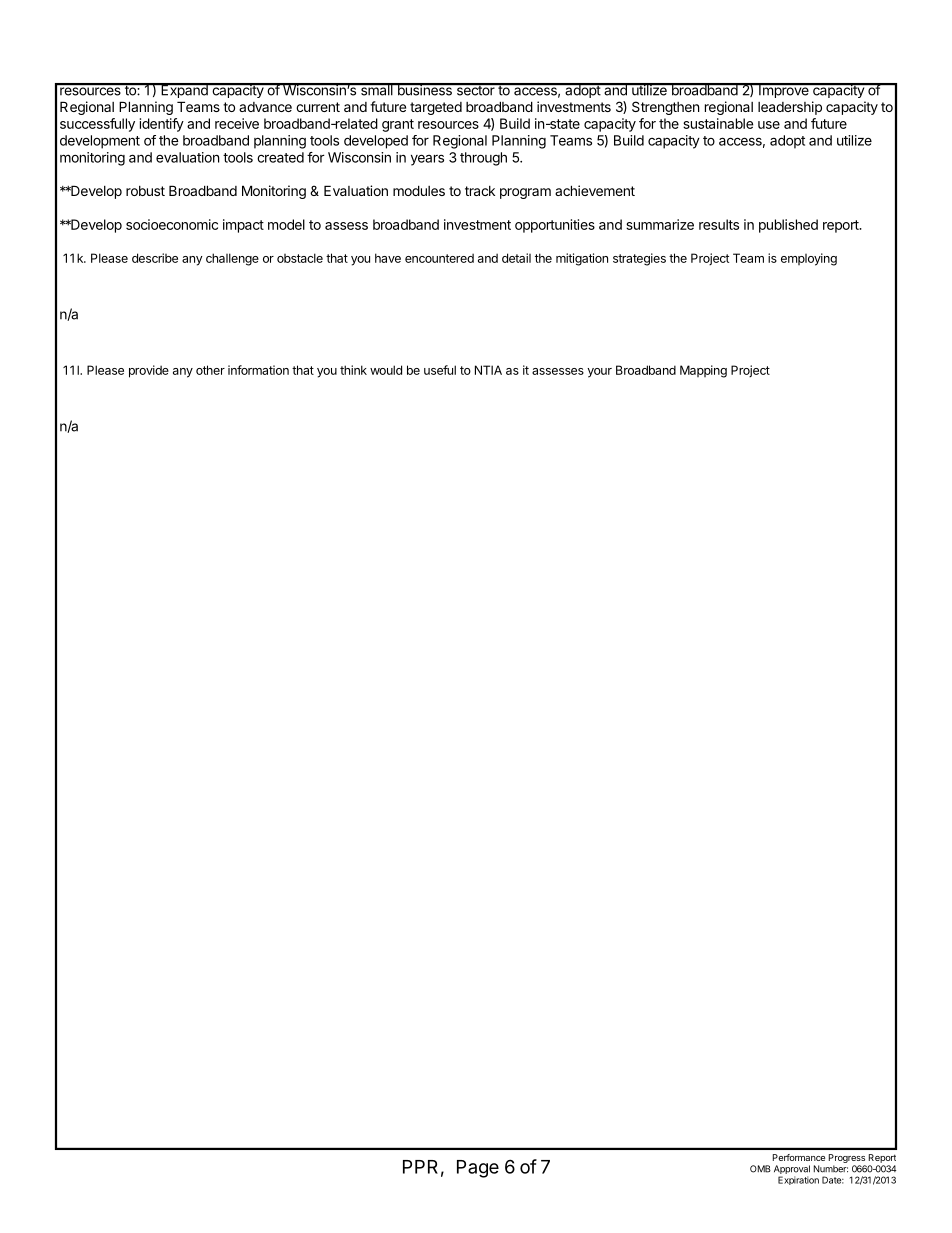 Image resolution: width=952 pixels, height=1233 pixels. What do you see at coordinates (703, 371) in the image?
I see `Mapping` at bounding box center [703, 371].
